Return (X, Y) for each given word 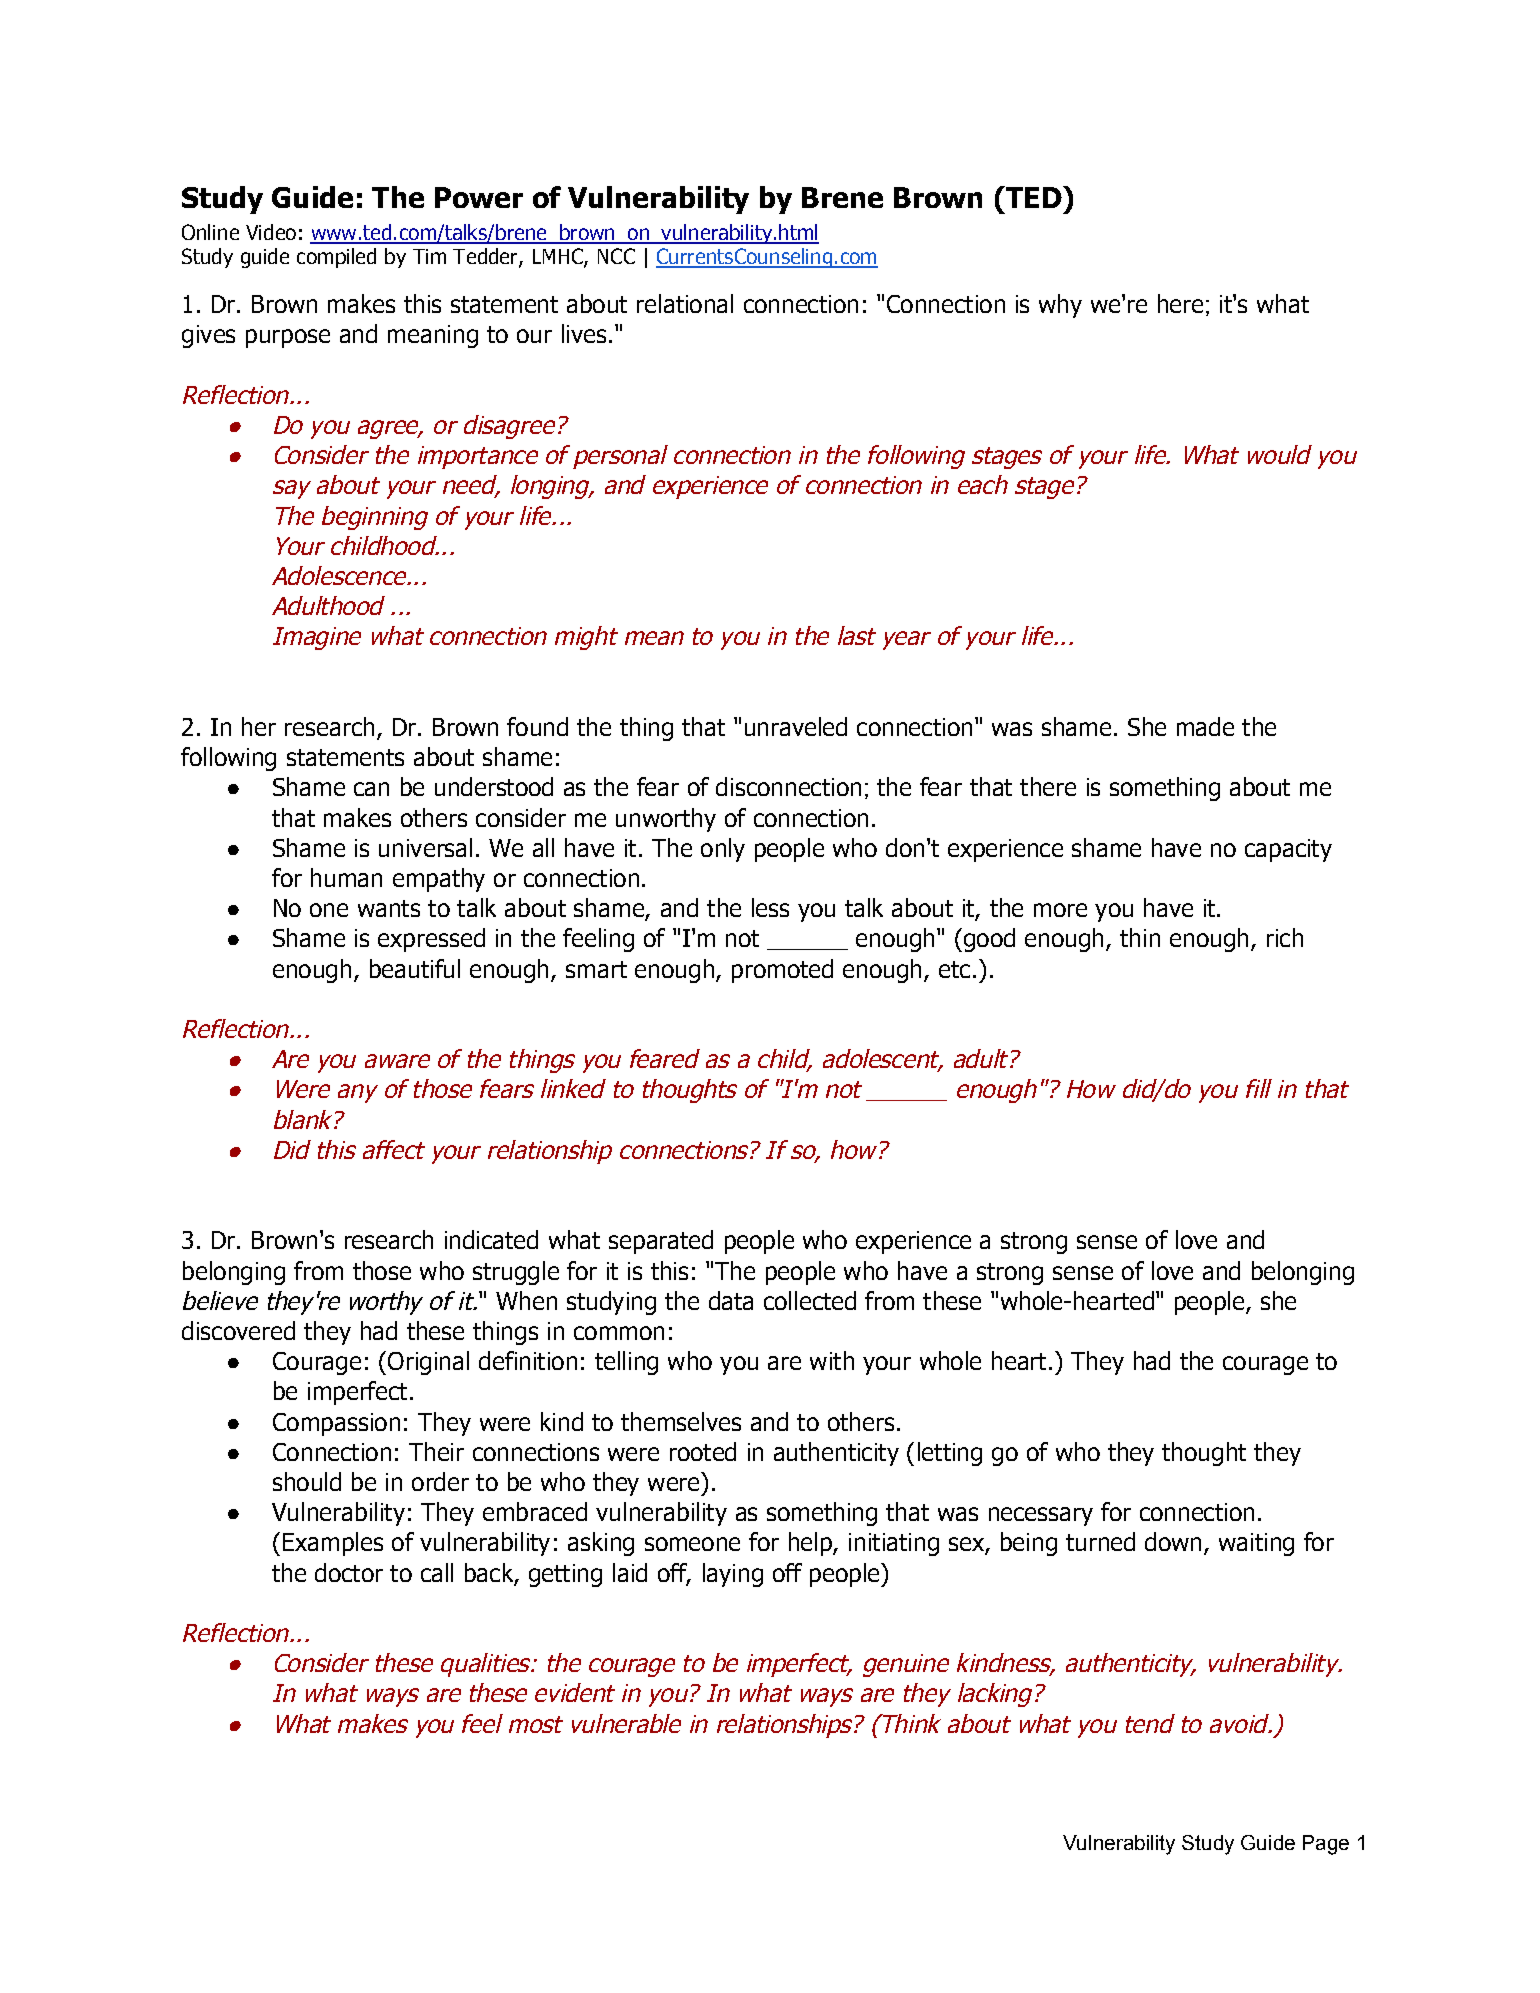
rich (1285, 937)
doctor (349, 1572)
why (1060, 306)
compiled (336, 258)
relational (685, 303)
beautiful (415, 968)
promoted (782, 971)
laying (733, 1575)
